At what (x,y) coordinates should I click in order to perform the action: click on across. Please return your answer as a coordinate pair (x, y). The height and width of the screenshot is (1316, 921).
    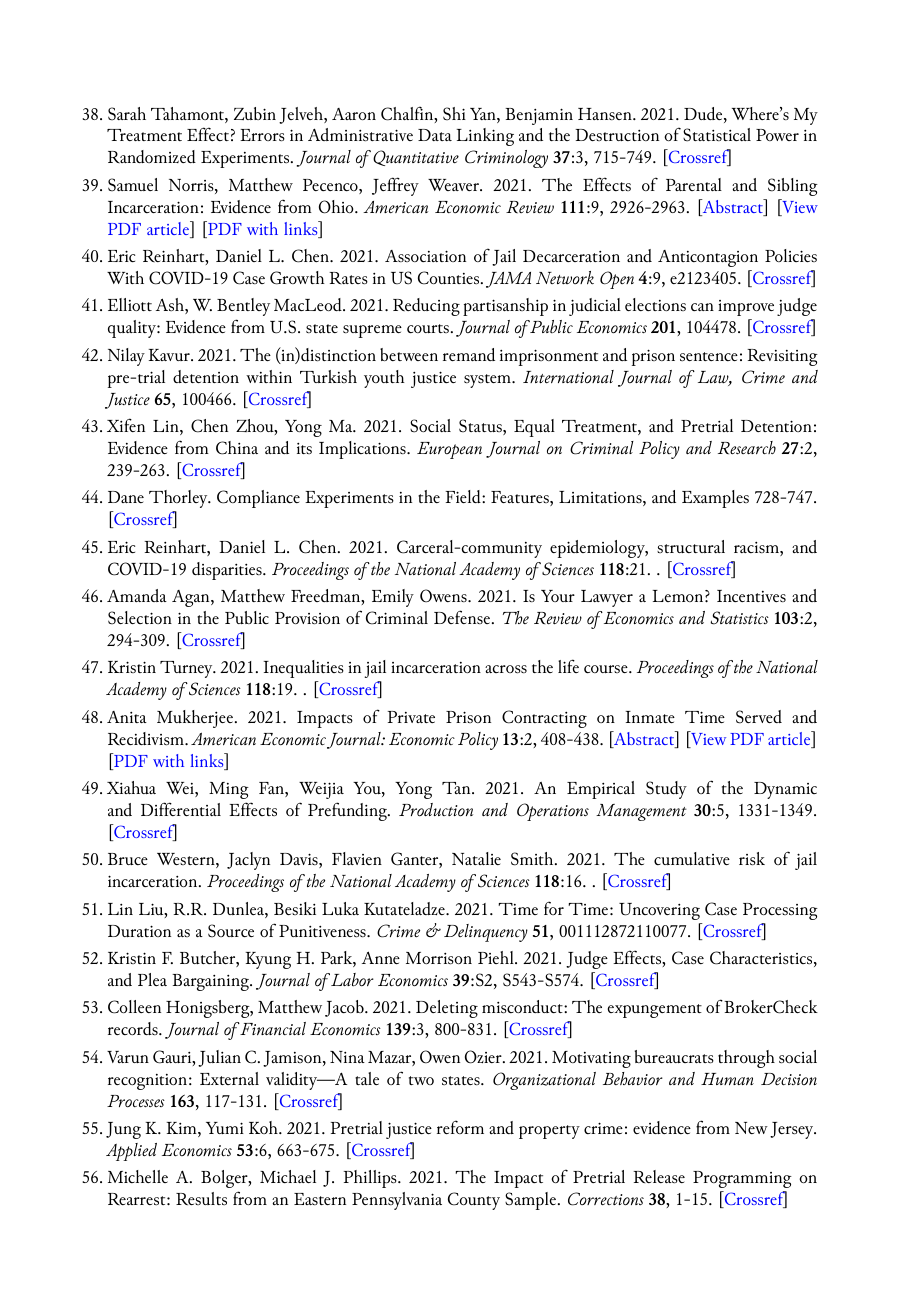
    Looking at the image, I should click on (506, 669).
